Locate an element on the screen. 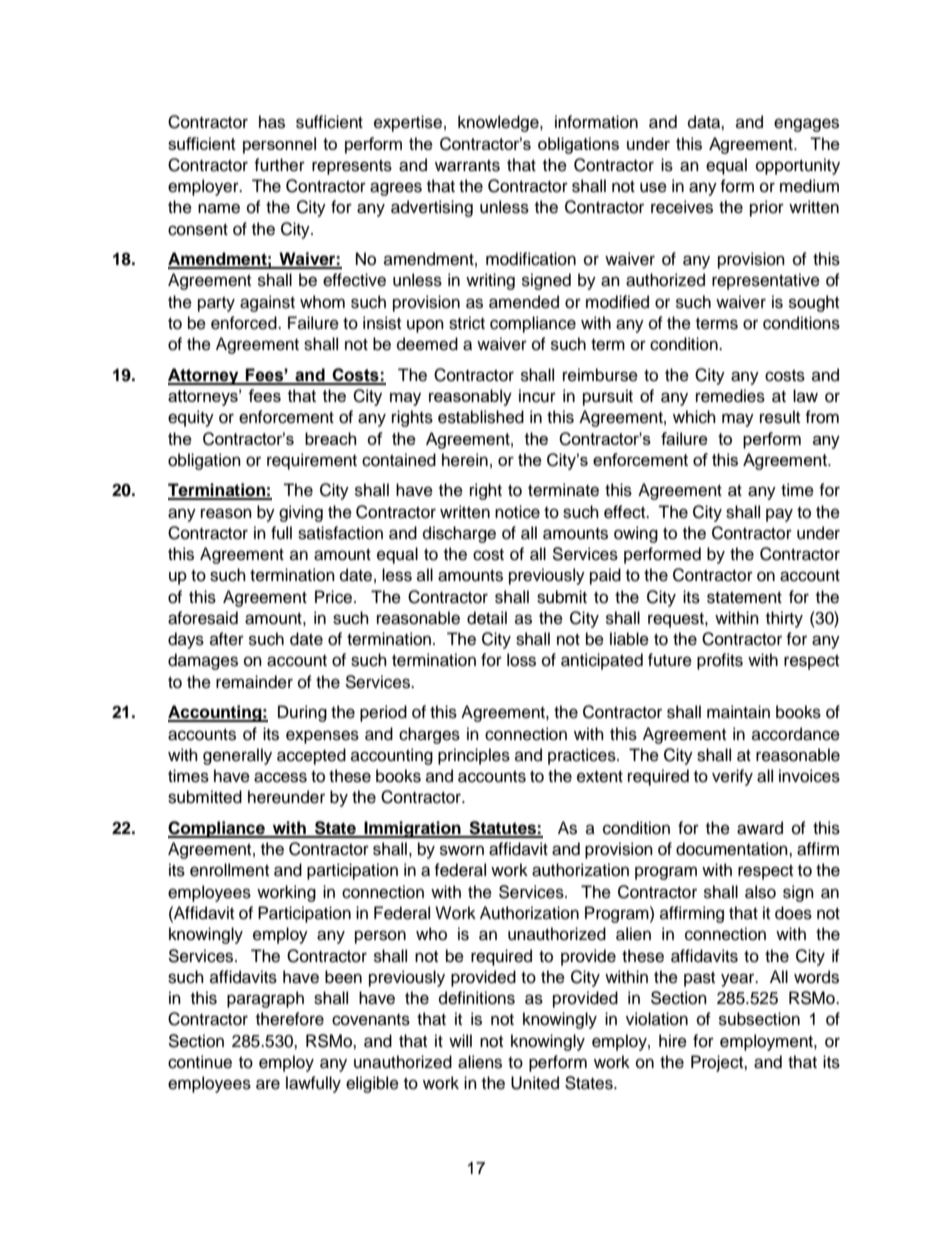 This screenshot has width=952, height=1233. principles is located at coordinates (474, 756).
